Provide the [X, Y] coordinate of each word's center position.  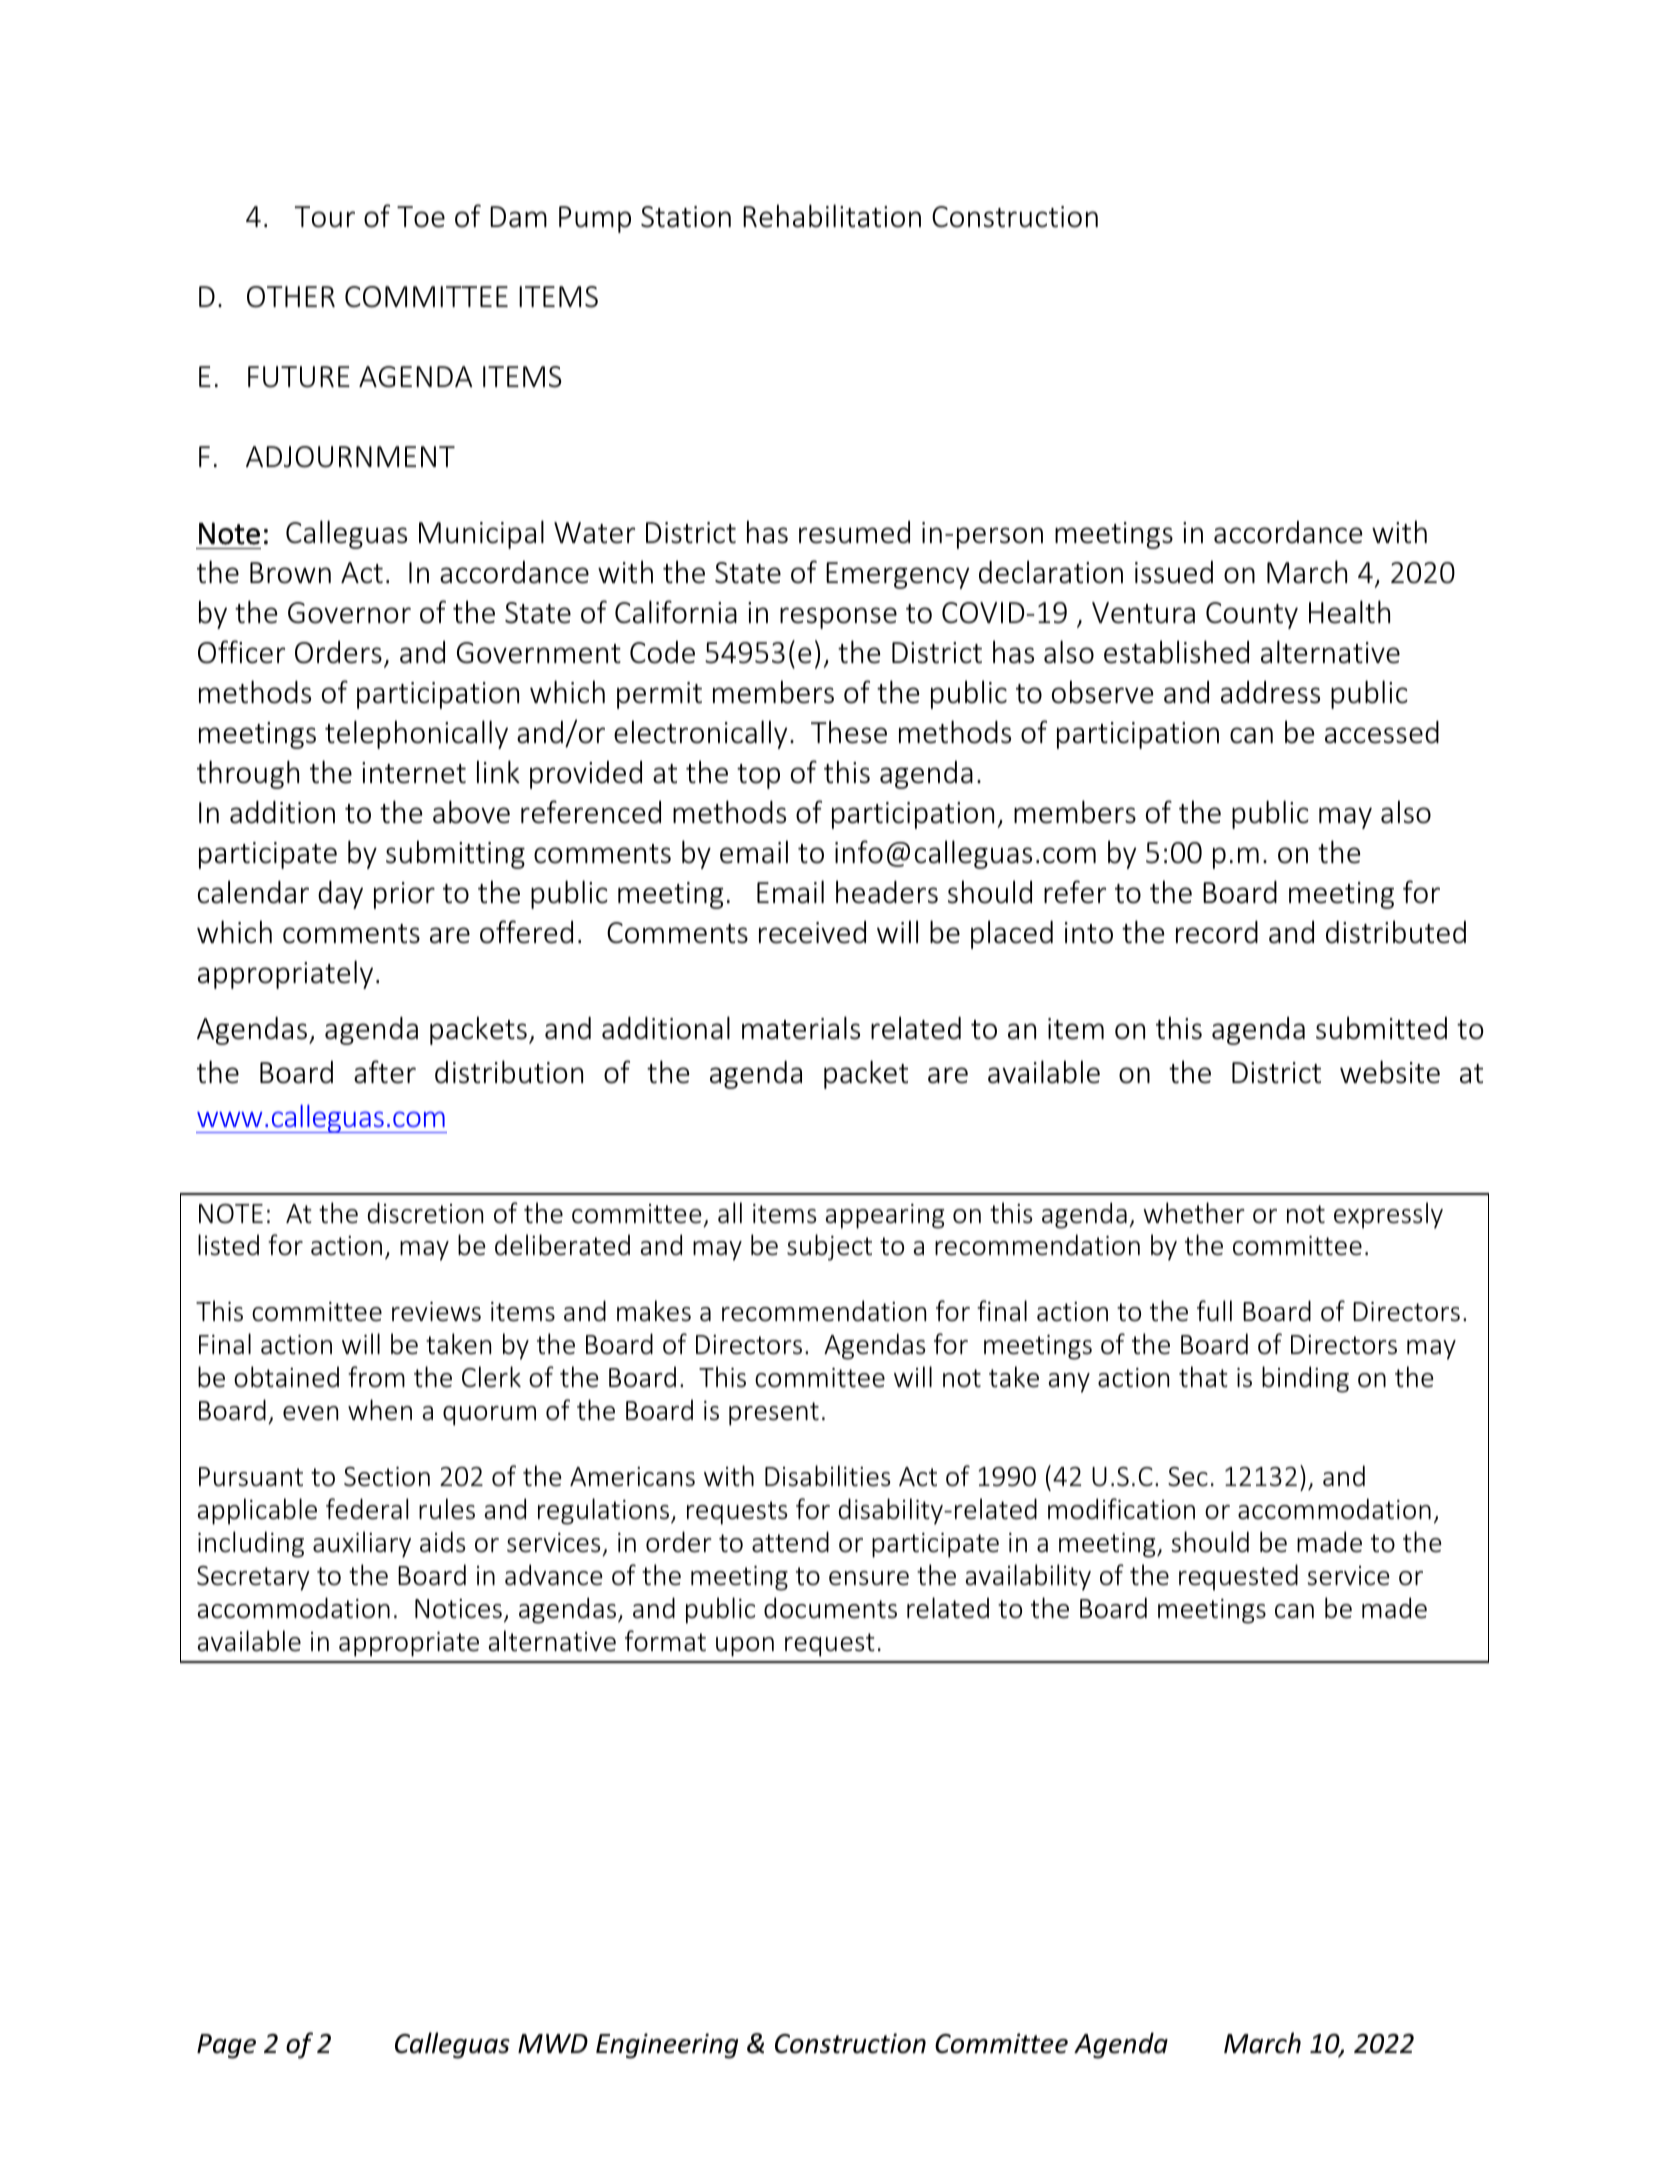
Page [226, 2046]
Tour [325, 217]
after [385, 1072]
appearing [884, 1216]
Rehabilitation [832, 216]
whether [1194, 1213]
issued [1174, 572]
